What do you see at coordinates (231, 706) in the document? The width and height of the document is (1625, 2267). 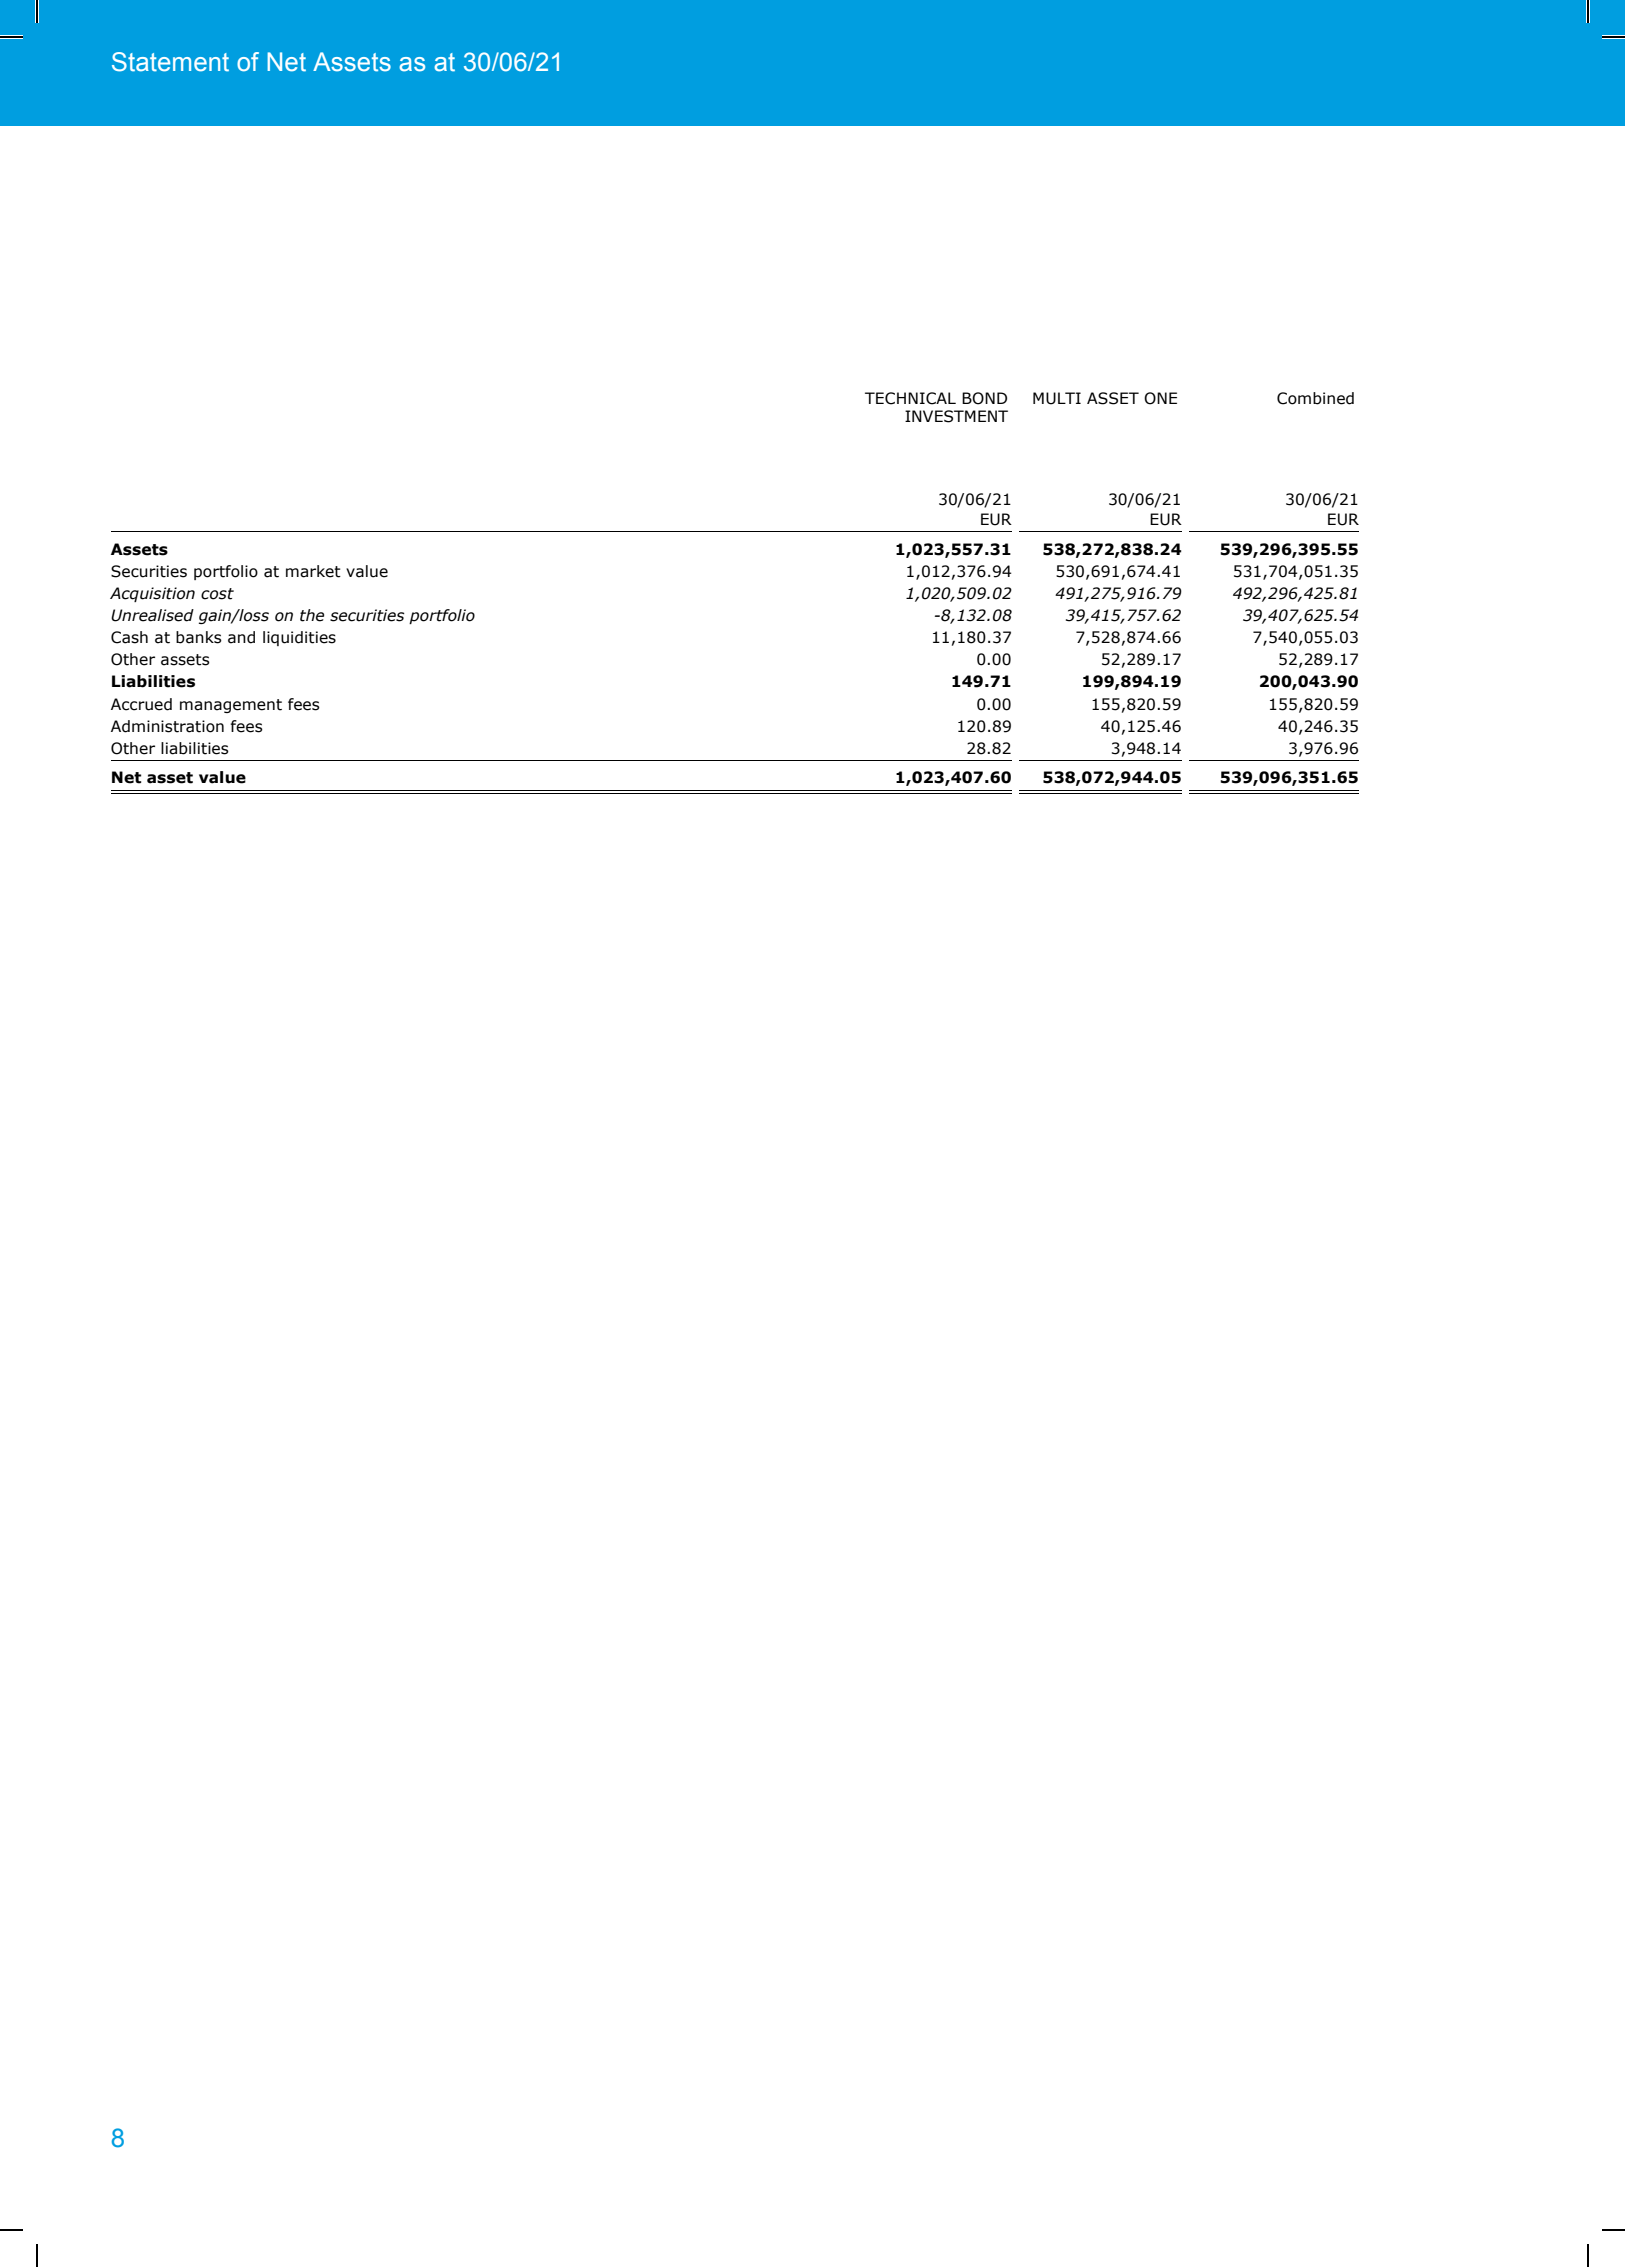 I see `management` at bounding box center [231, 706].
